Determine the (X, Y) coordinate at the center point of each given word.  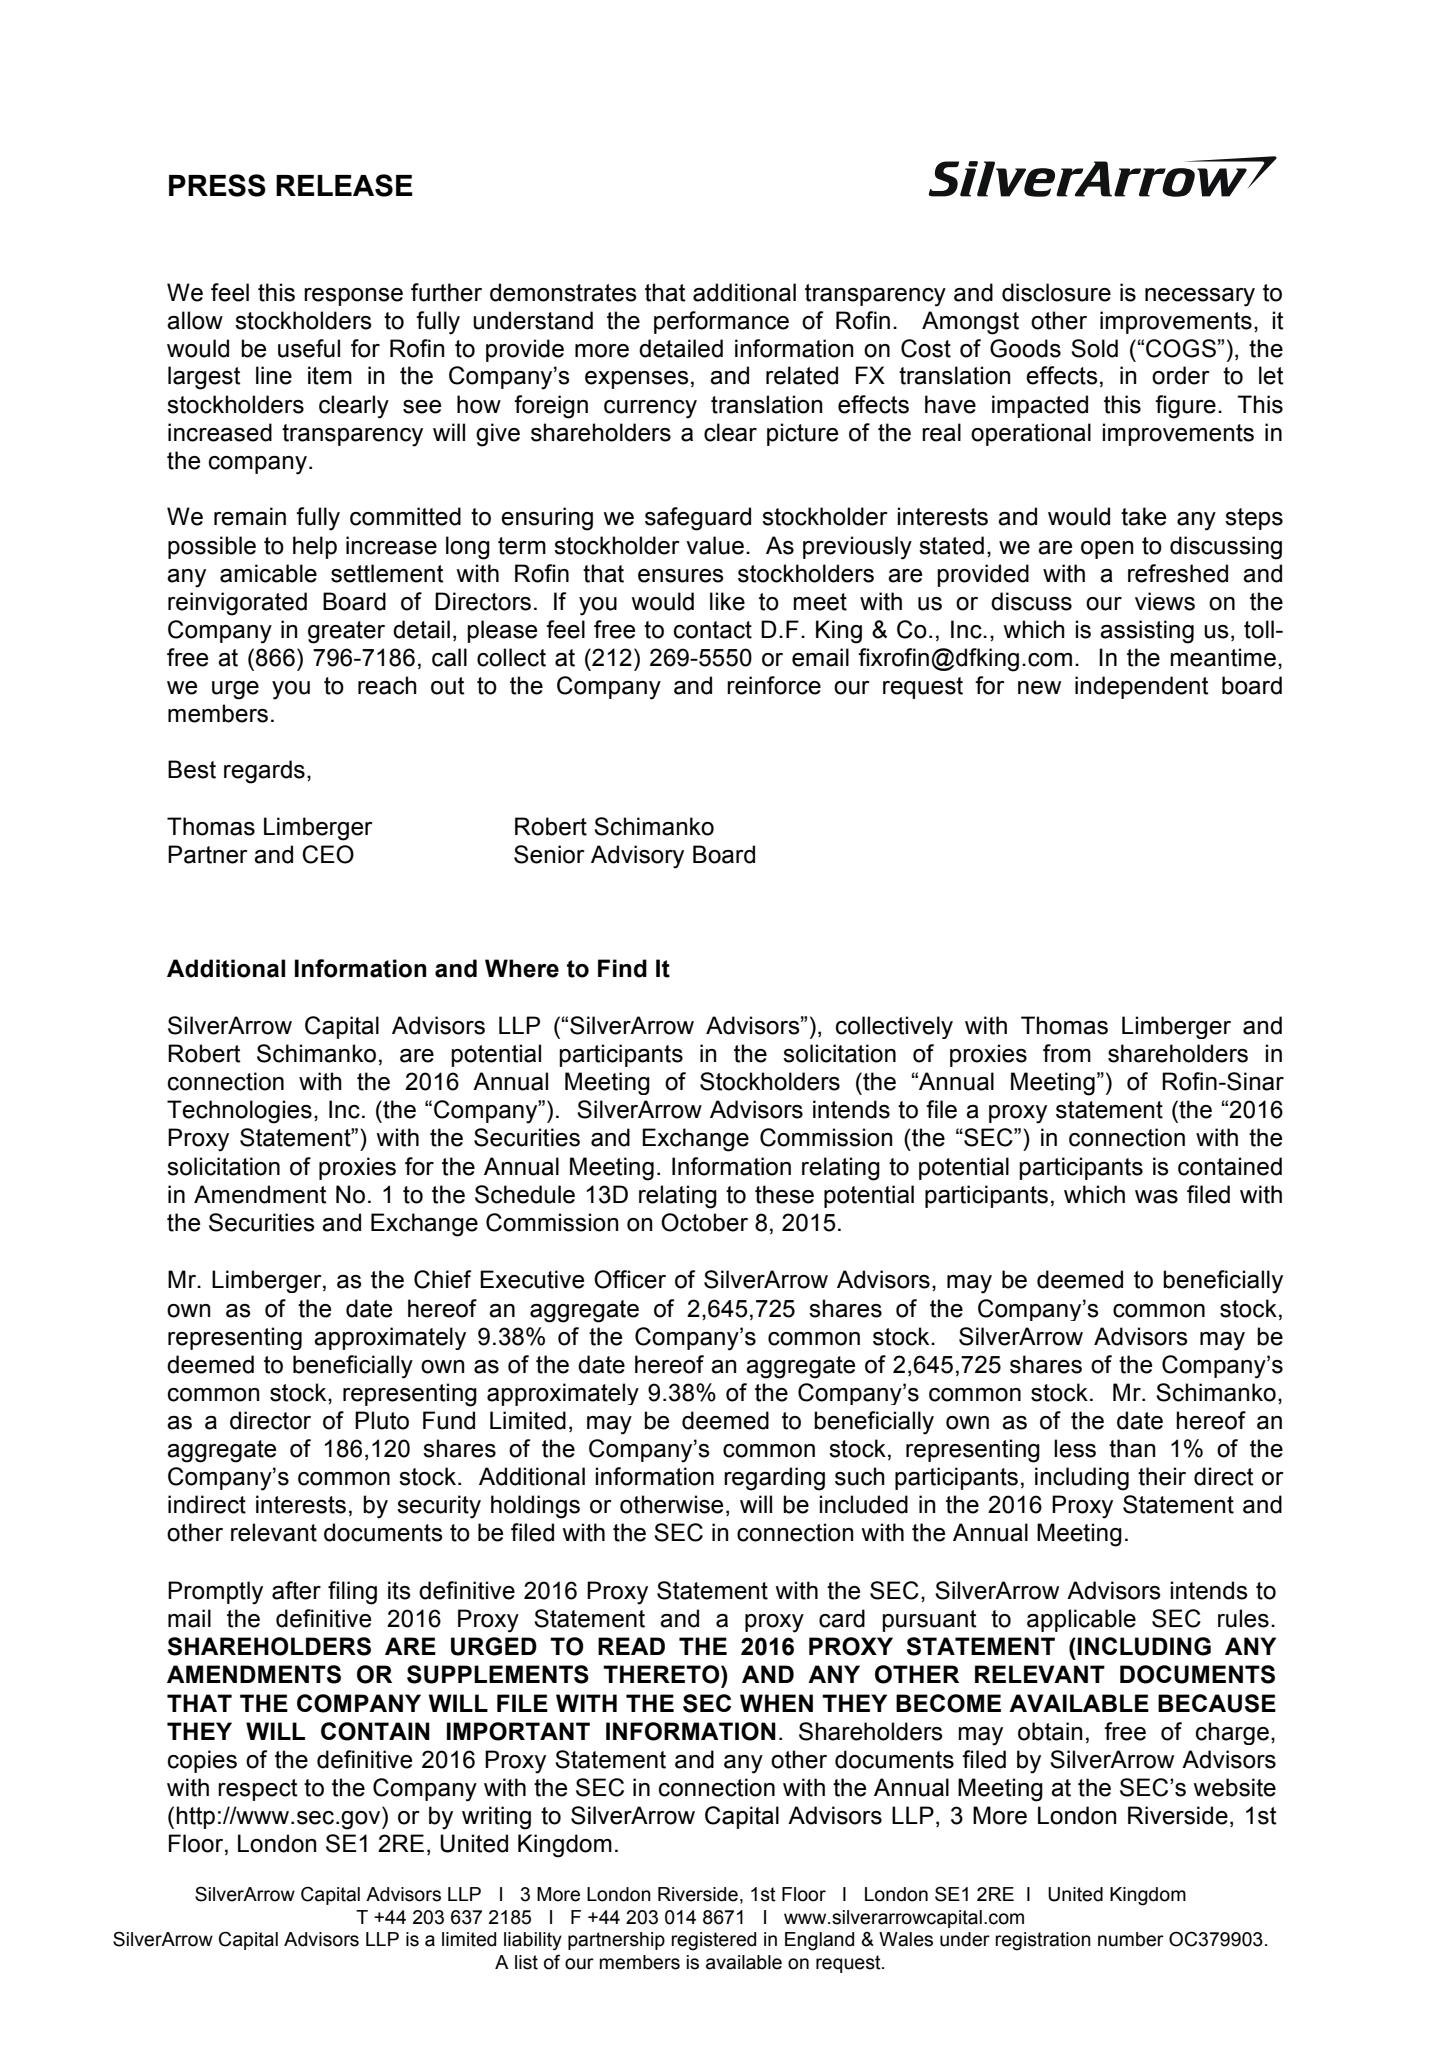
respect (257, 1790)
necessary (1200, 297)
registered (713, 1941)
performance (721, 322)
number (1131, 1939)
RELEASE (344, 185)
